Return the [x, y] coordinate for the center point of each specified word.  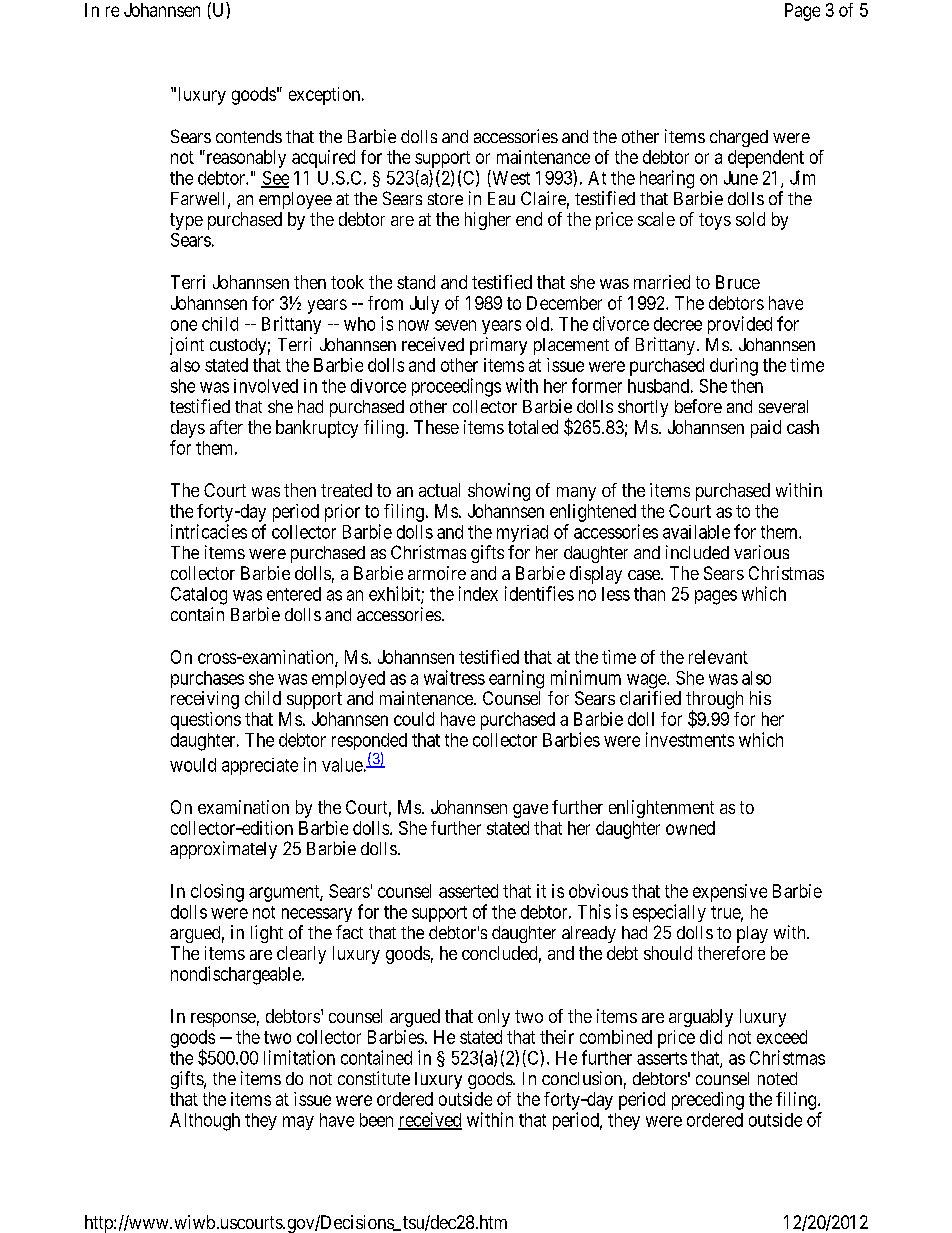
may [298, 1123]
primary [498, 346]
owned [690, 828]
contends [249, 136]
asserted [468, 891]
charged [739, 138]
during [734, 367]
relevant [718, 657]
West [510, 178]
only [494, 1018]
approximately [223, 850]
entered [294, 594]
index [478, 593]
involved [266, 386]
